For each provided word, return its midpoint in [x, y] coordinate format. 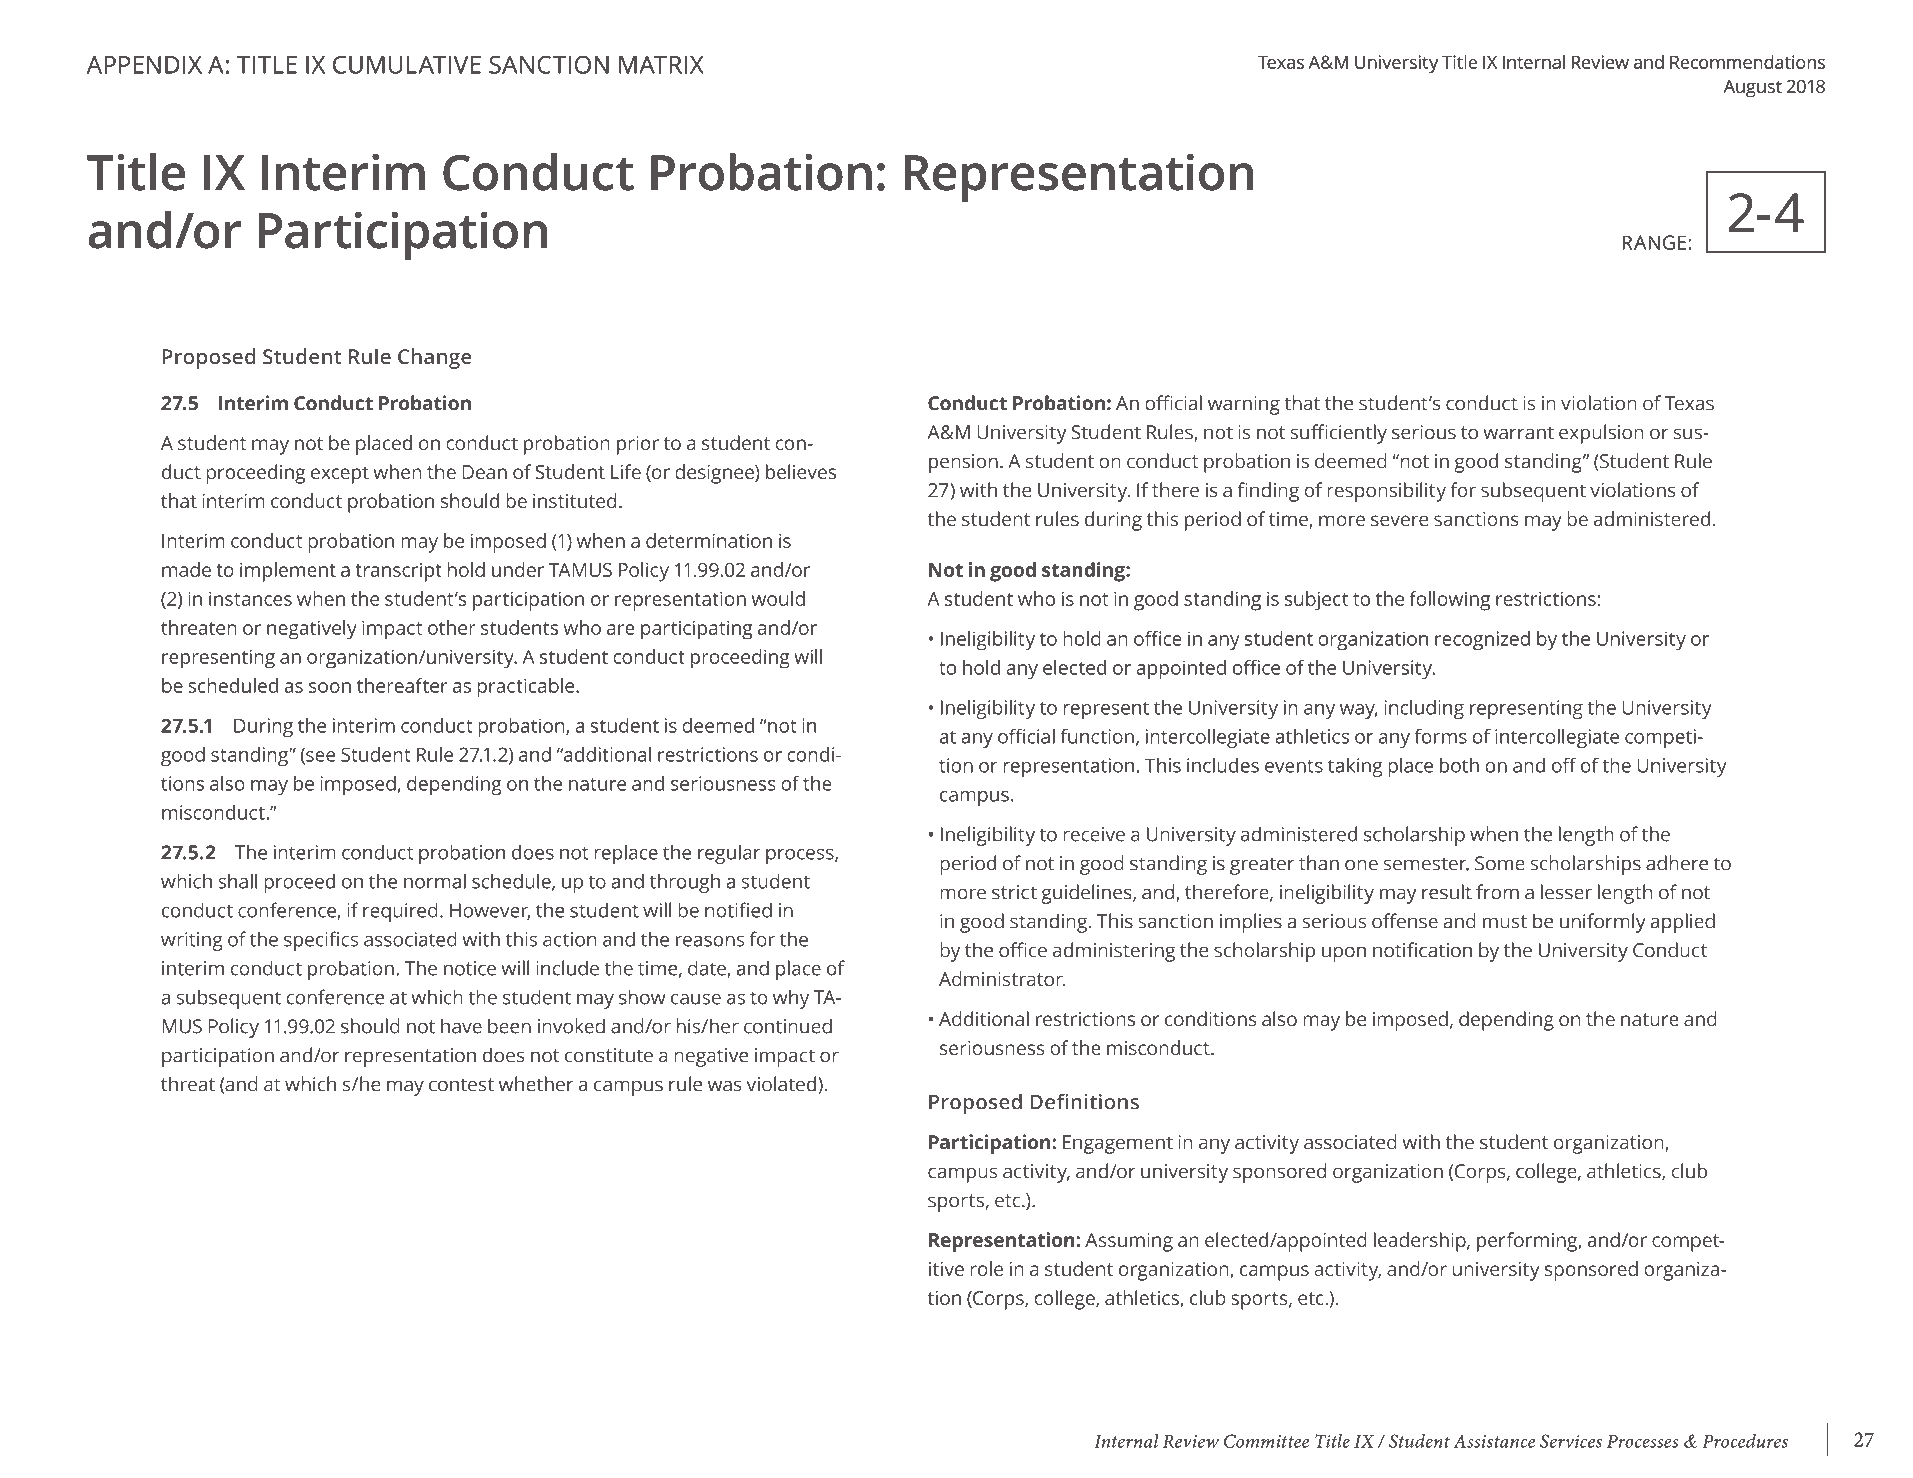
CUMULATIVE [407, 65]
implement [288, 572]
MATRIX [661, 65]
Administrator [1002, 979]
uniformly [1603, 923]
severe [1399, 521]
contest [461, 1085]
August [1753, 88]
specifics [321, 941]
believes [801, 471]
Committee [1266, 1441]
